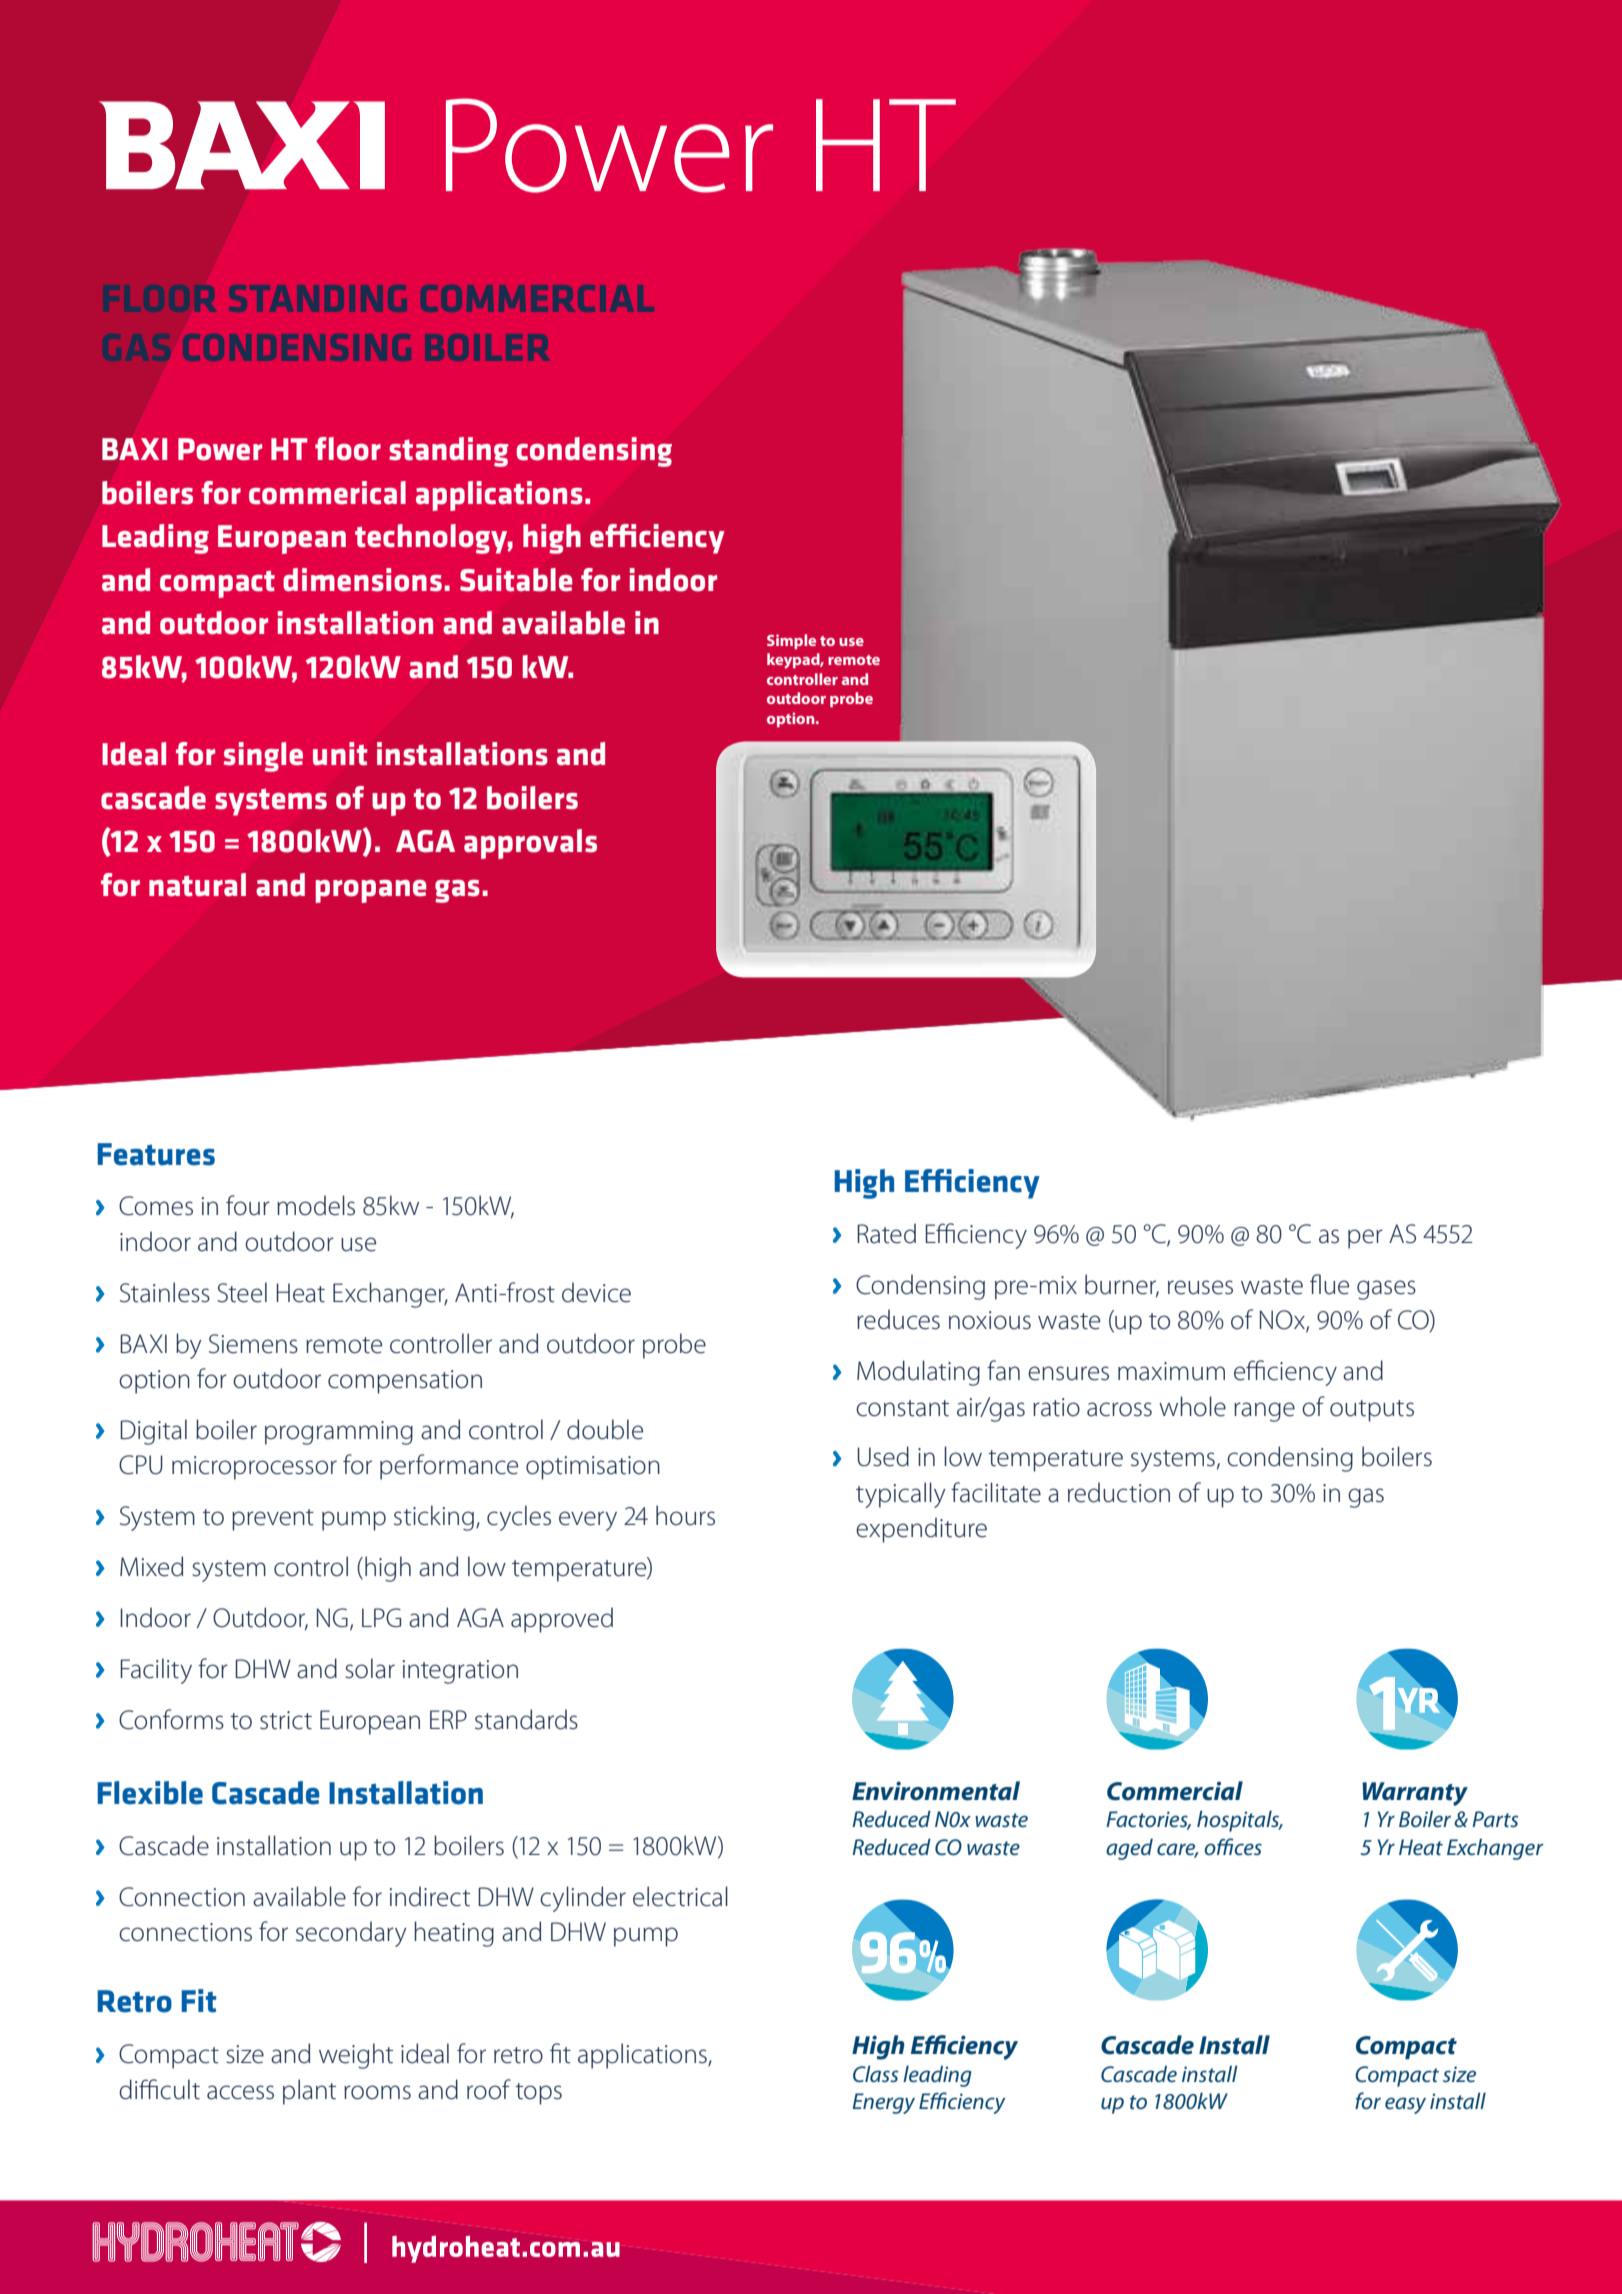 The image size is (1622, 2294). Describe the element at coordinates (936, 1791) in the page. I see `Environmental` at that location.
